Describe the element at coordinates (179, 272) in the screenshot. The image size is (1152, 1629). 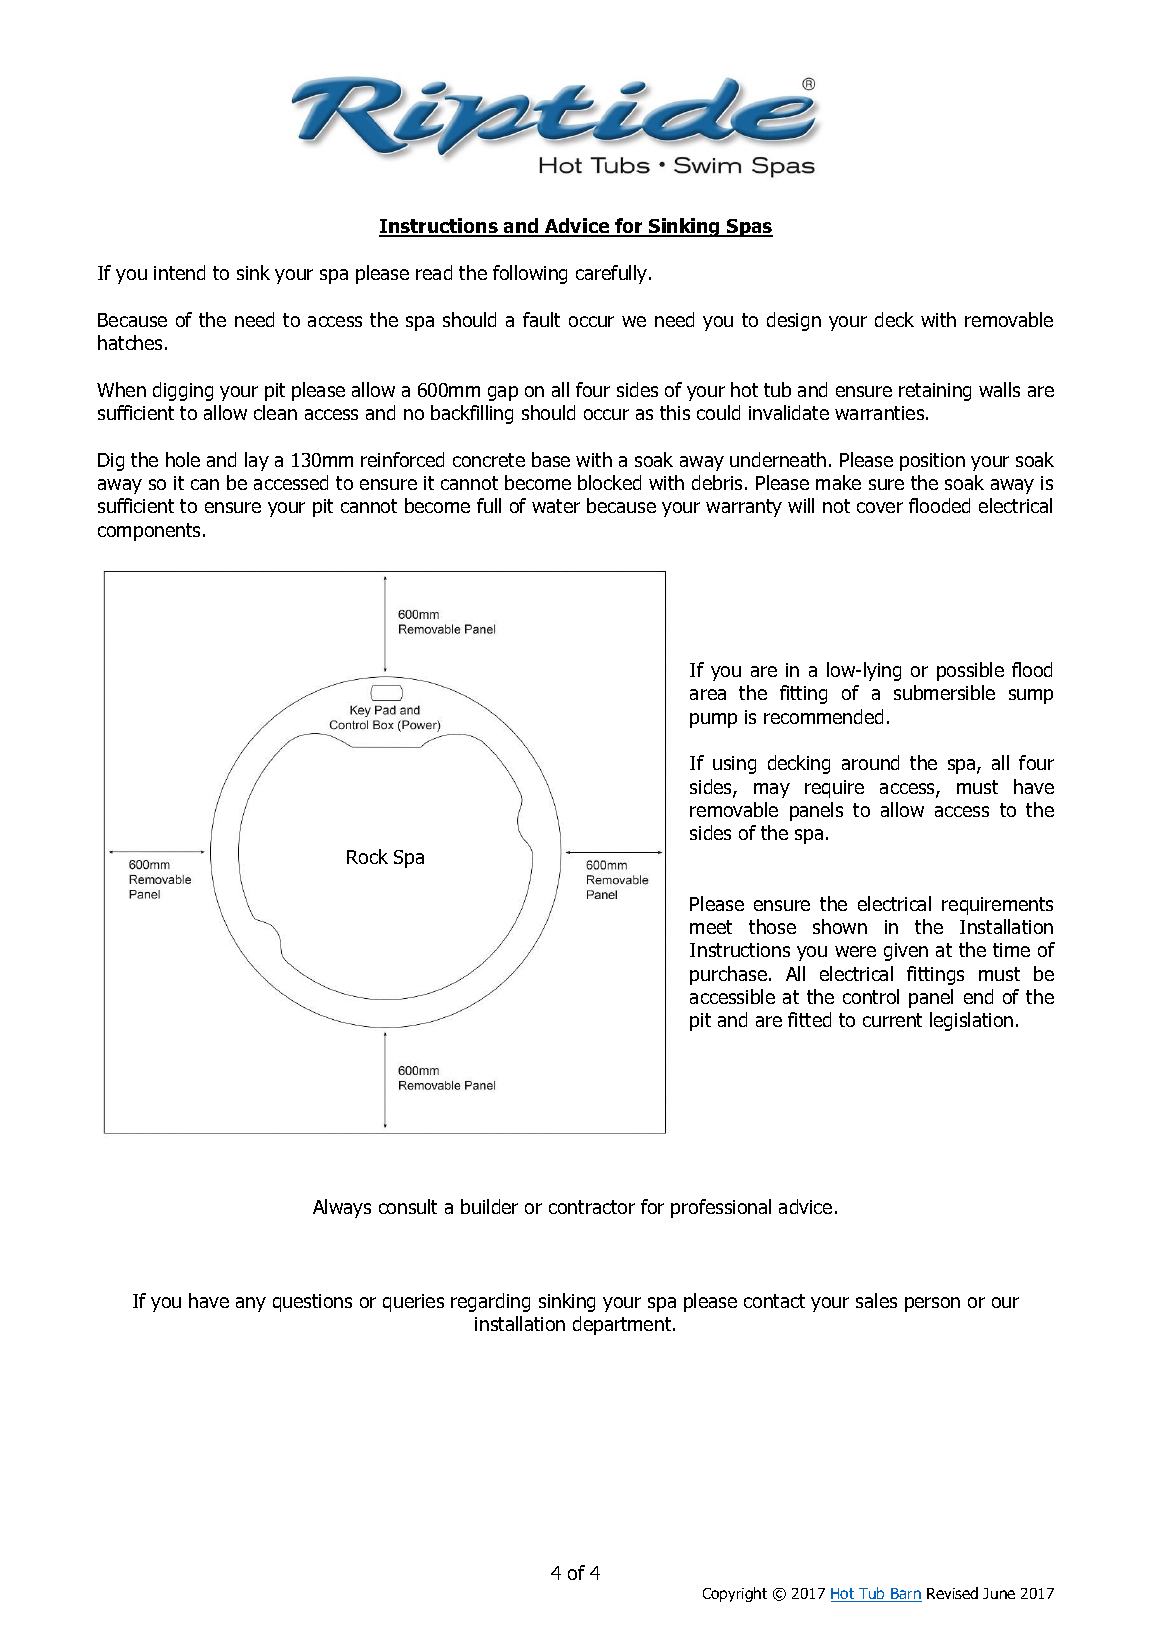
I see `intend` at that location.
